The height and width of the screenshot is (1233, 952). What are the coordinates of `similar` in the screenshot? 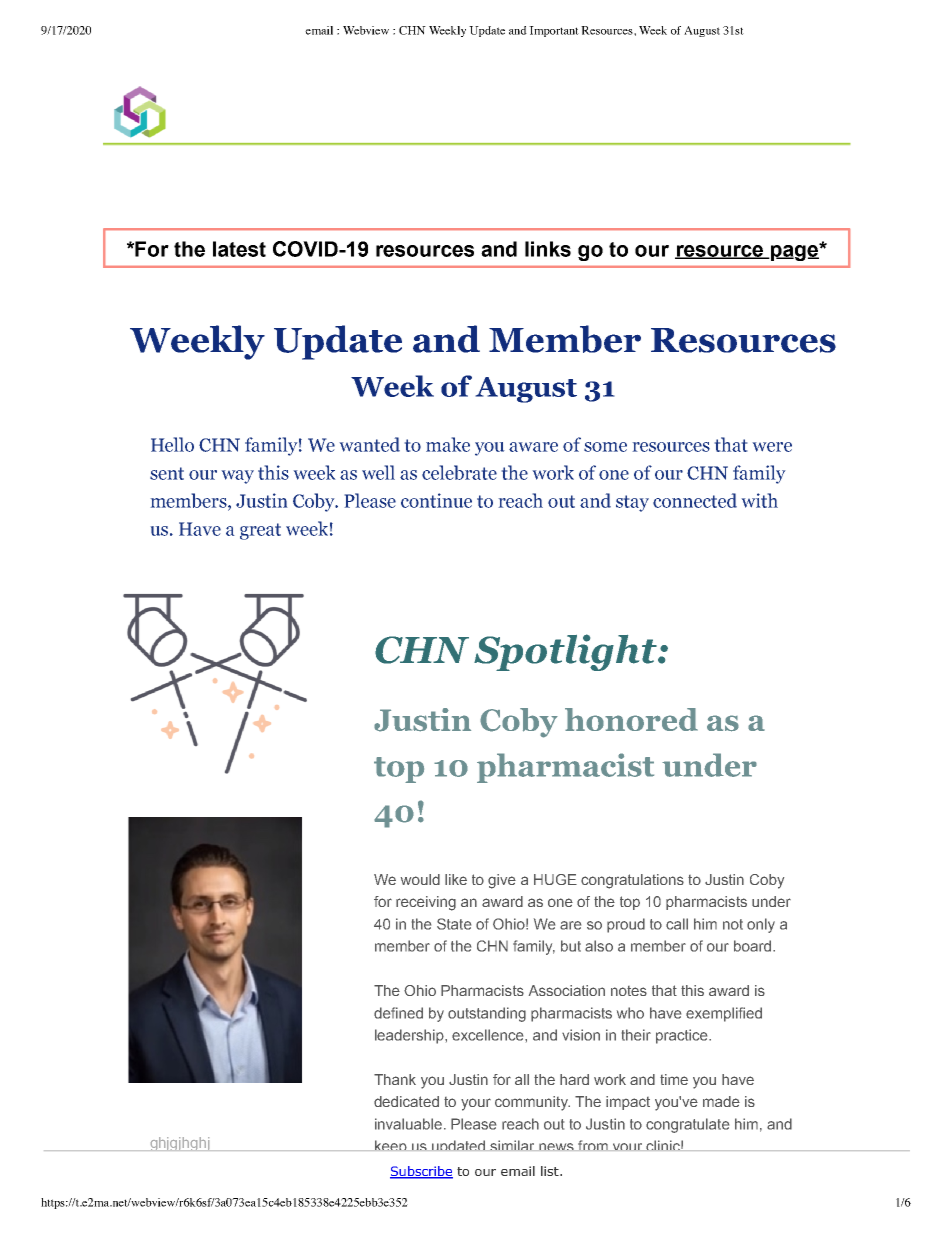 It's located at (512, 1145).
